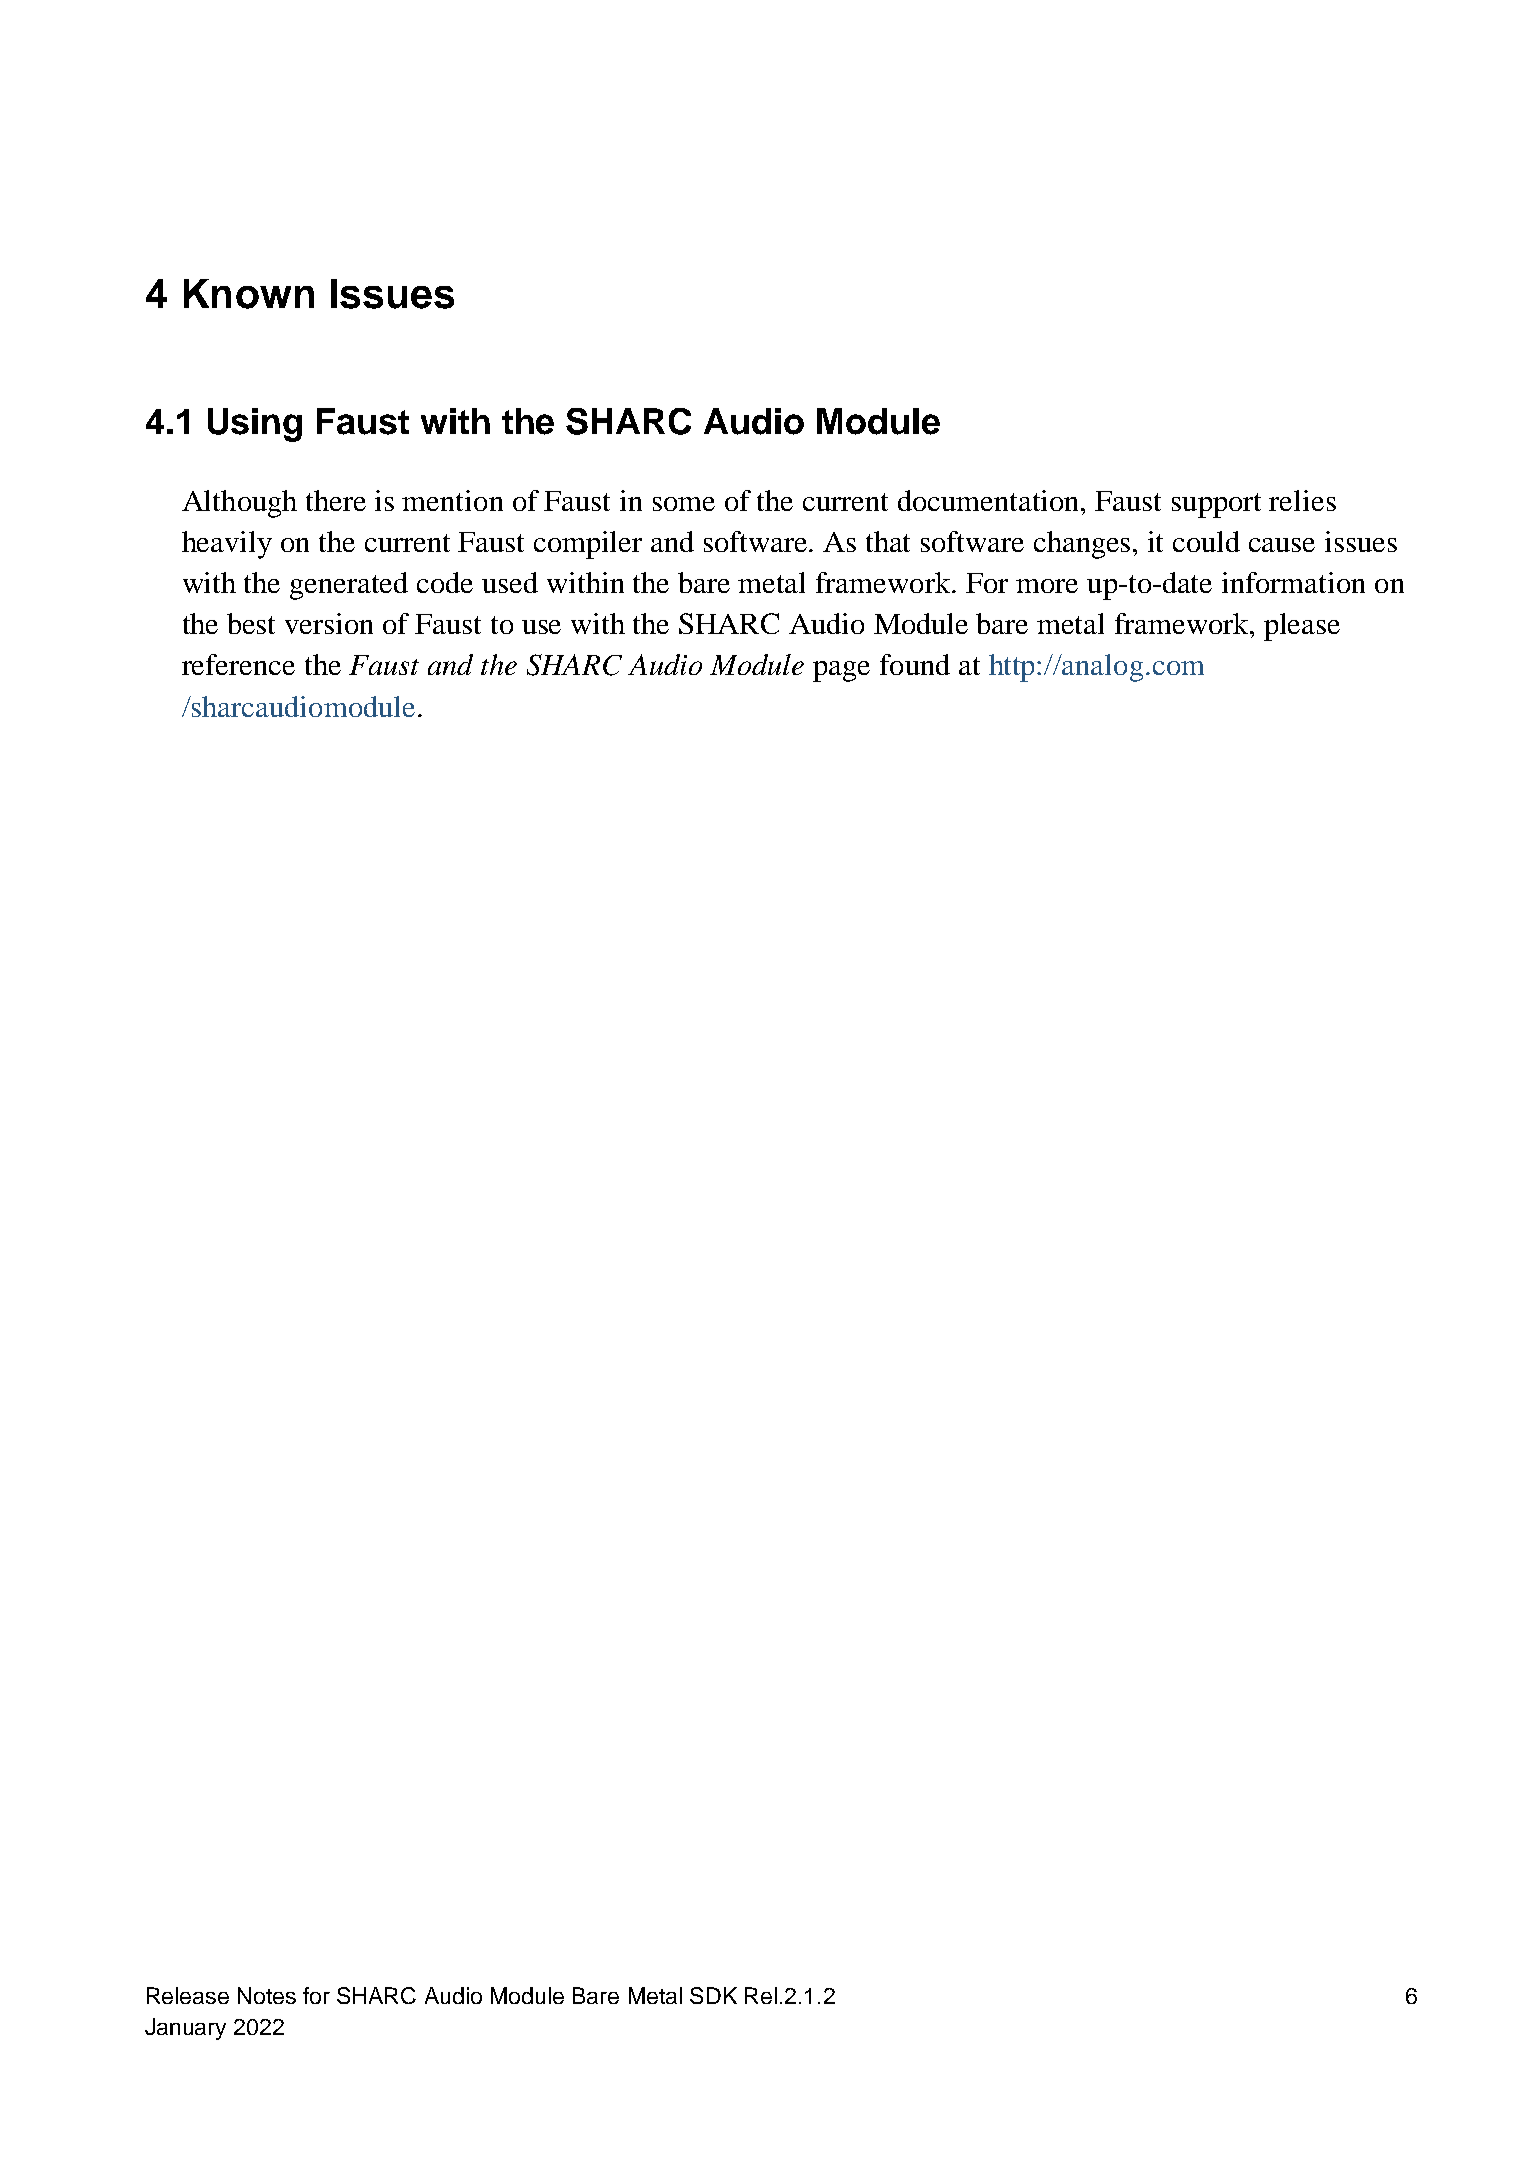  What do you see at coordinates (249, 294) in the document?
I see `Known` at bounding box center [249, 294].
